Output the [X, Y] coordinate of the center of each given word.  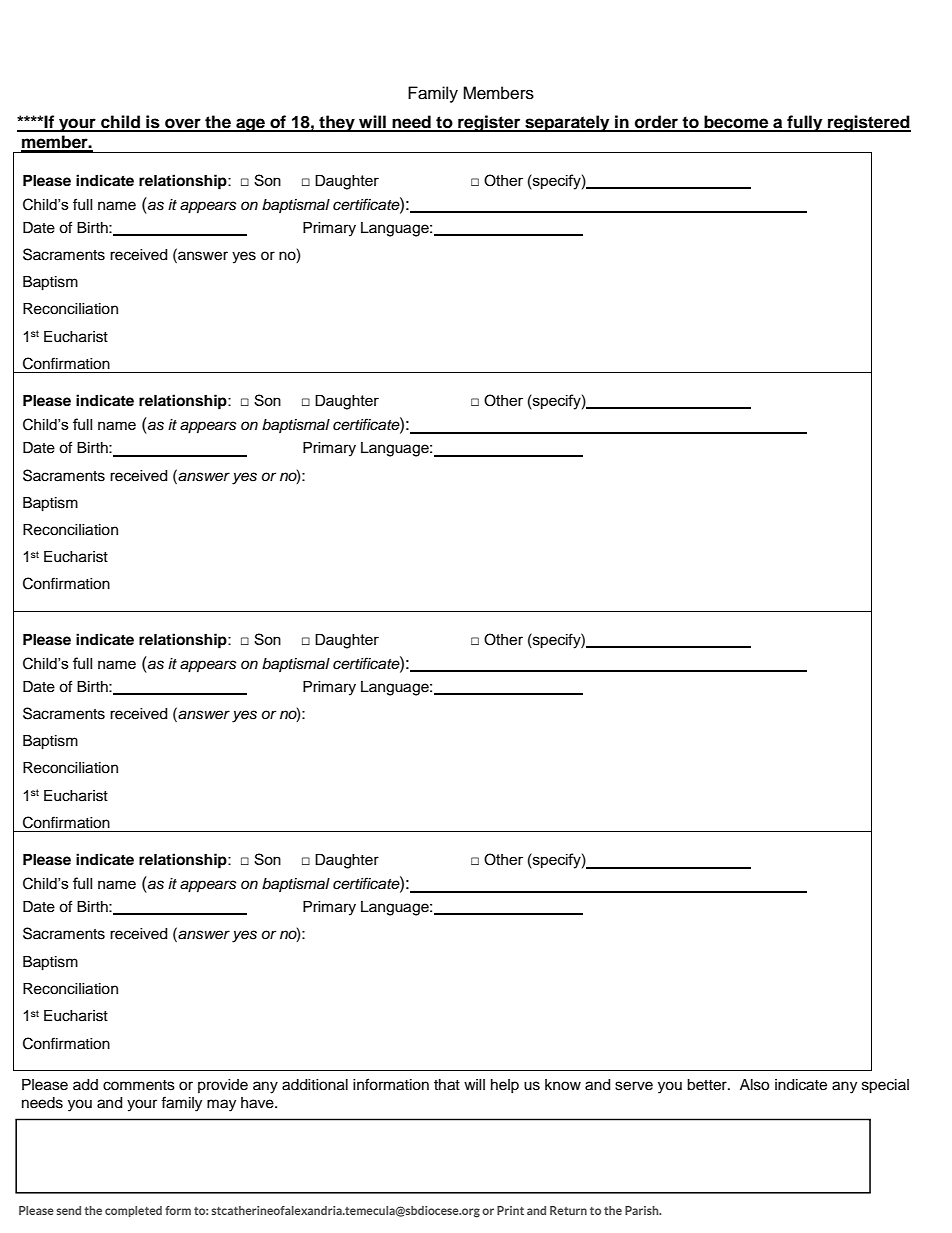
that [447, 1085]
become [736, 123]
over [183, 124]
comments [139, 1085]
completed [133, 1211]
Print [510, 1210]
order [656, 123]
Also [754, 1085]
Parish [643, 1210]
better [708, 1085]
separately [567, 123]
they [337, 123]
